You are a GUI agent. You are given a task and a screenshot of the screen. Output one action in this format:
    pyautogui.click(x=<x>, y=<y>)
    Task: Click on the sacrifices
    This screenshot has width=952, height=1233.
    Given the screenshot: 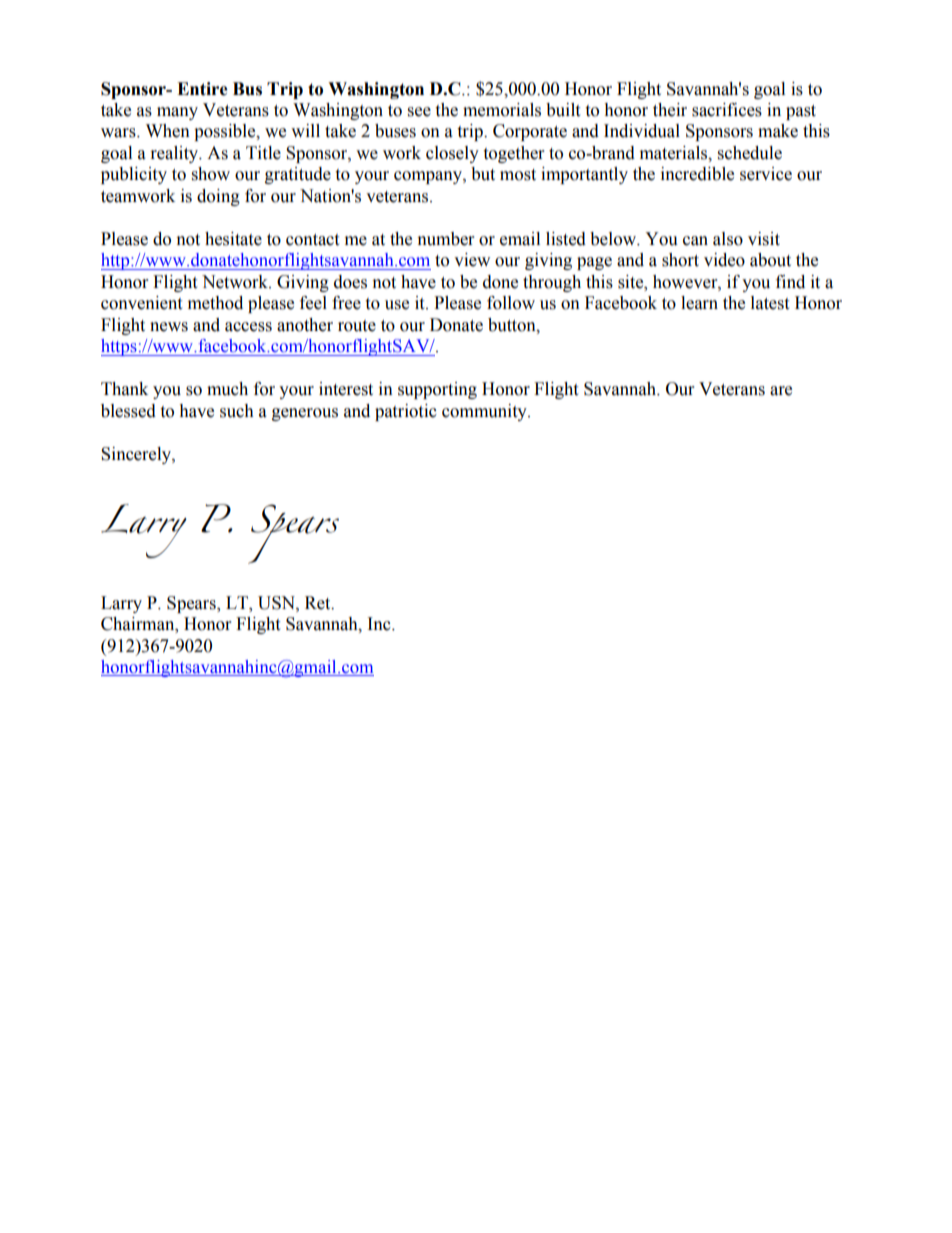 What is the action you would take?
    pyautogui.click(x=727, y=110)
